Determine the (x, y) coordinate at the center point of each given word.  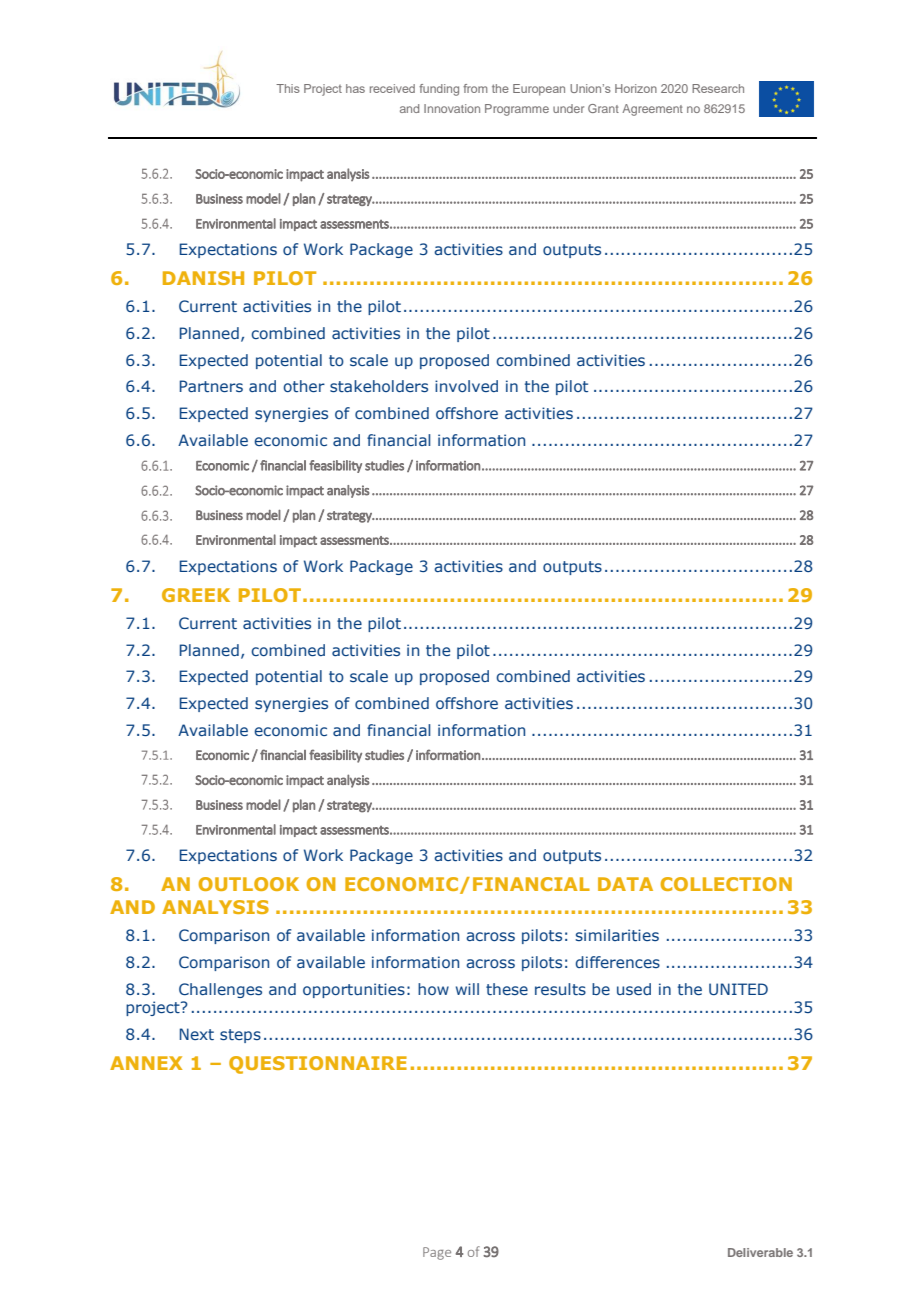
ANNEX (146, 1063)
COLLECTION (726, 884)
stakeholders (379, 386)
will (467, 989)
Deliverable (760, 1252)
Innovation (452, 108)
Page (437, 1253)
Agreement (652, 110)
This (288, 88)
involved (466, 386)
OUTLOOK (248, 884)
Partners (211, 386)
